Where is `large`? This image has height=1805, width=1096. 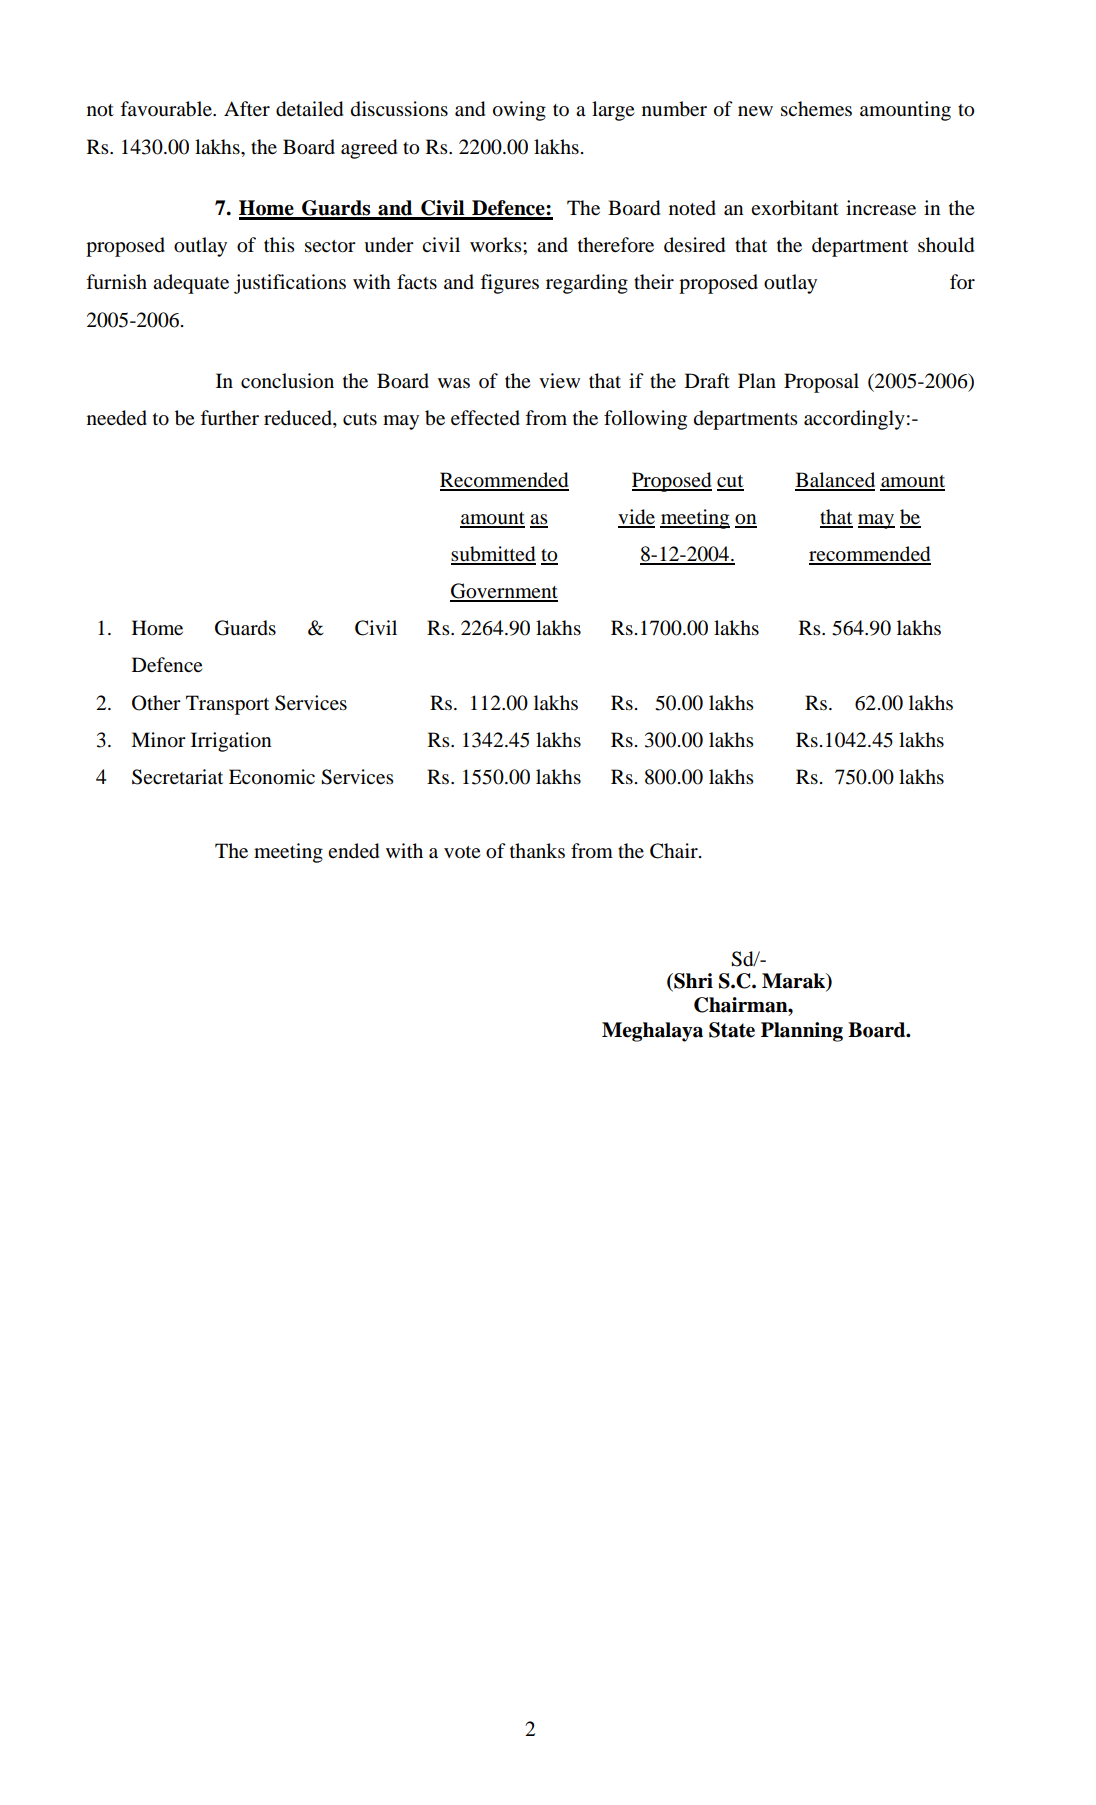
large is located at coordinates (613, 111).
